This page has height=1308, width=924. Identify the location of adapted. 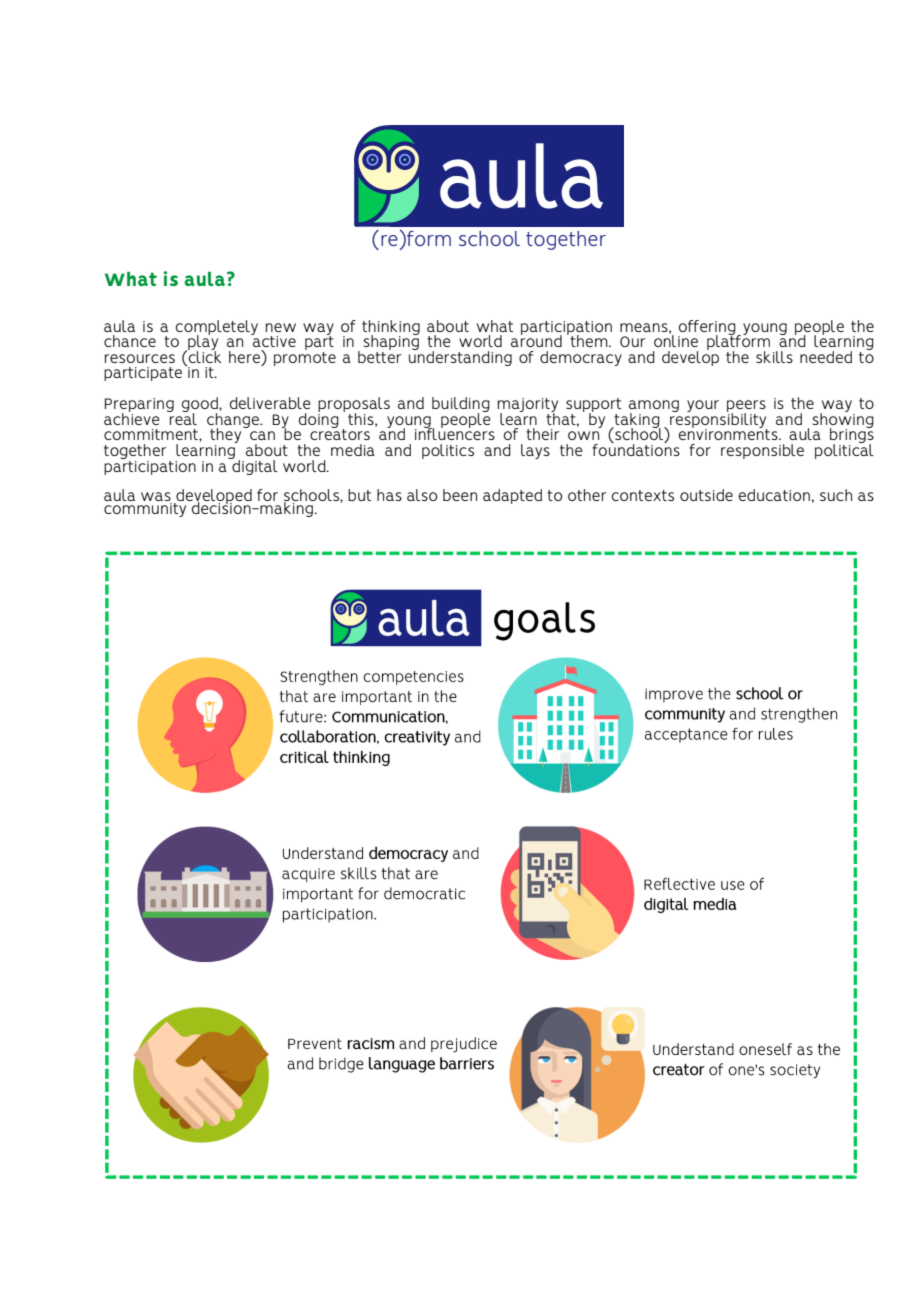
(512, 496).
